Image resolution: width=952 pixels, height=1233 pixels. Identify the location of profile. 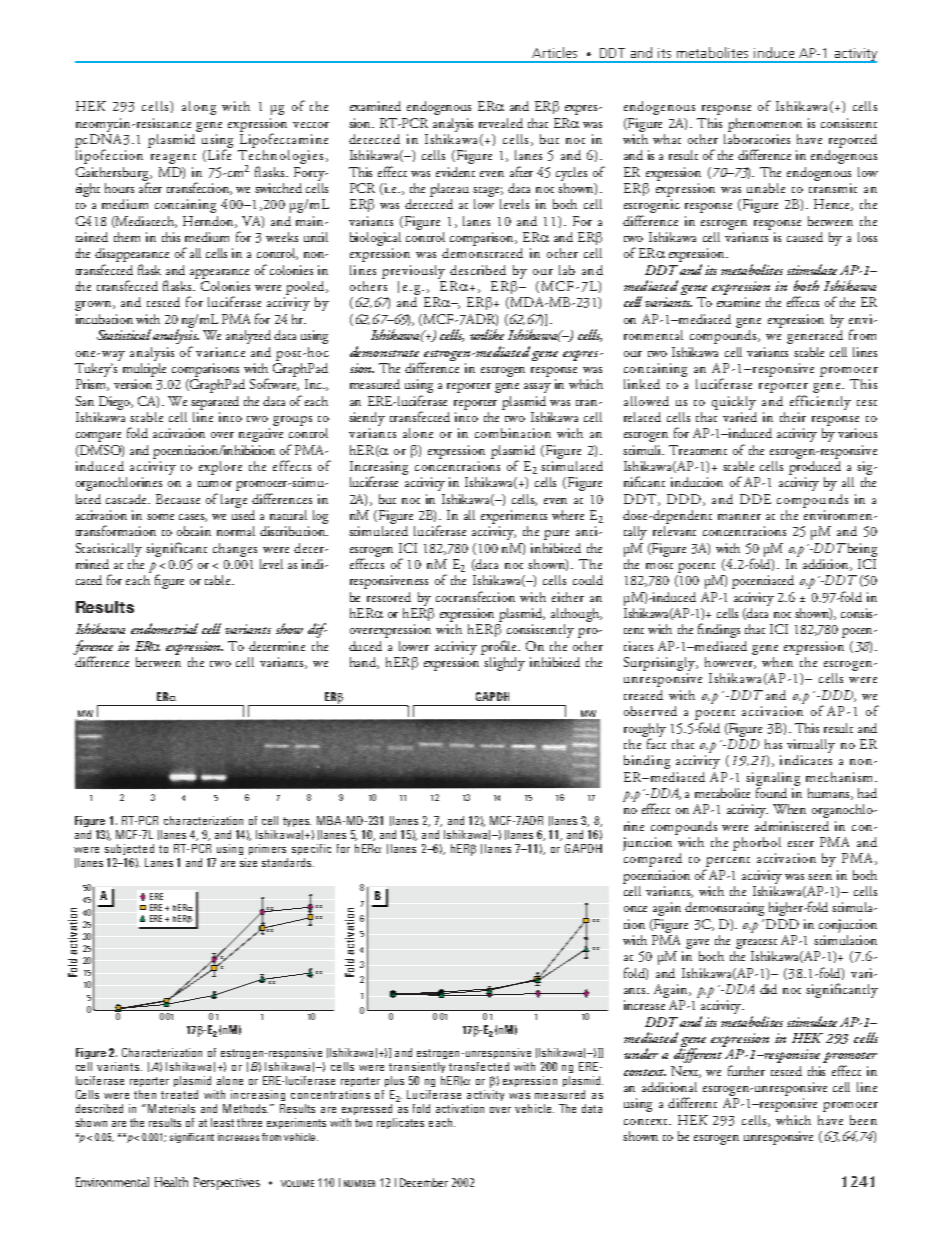
(500, 647).
